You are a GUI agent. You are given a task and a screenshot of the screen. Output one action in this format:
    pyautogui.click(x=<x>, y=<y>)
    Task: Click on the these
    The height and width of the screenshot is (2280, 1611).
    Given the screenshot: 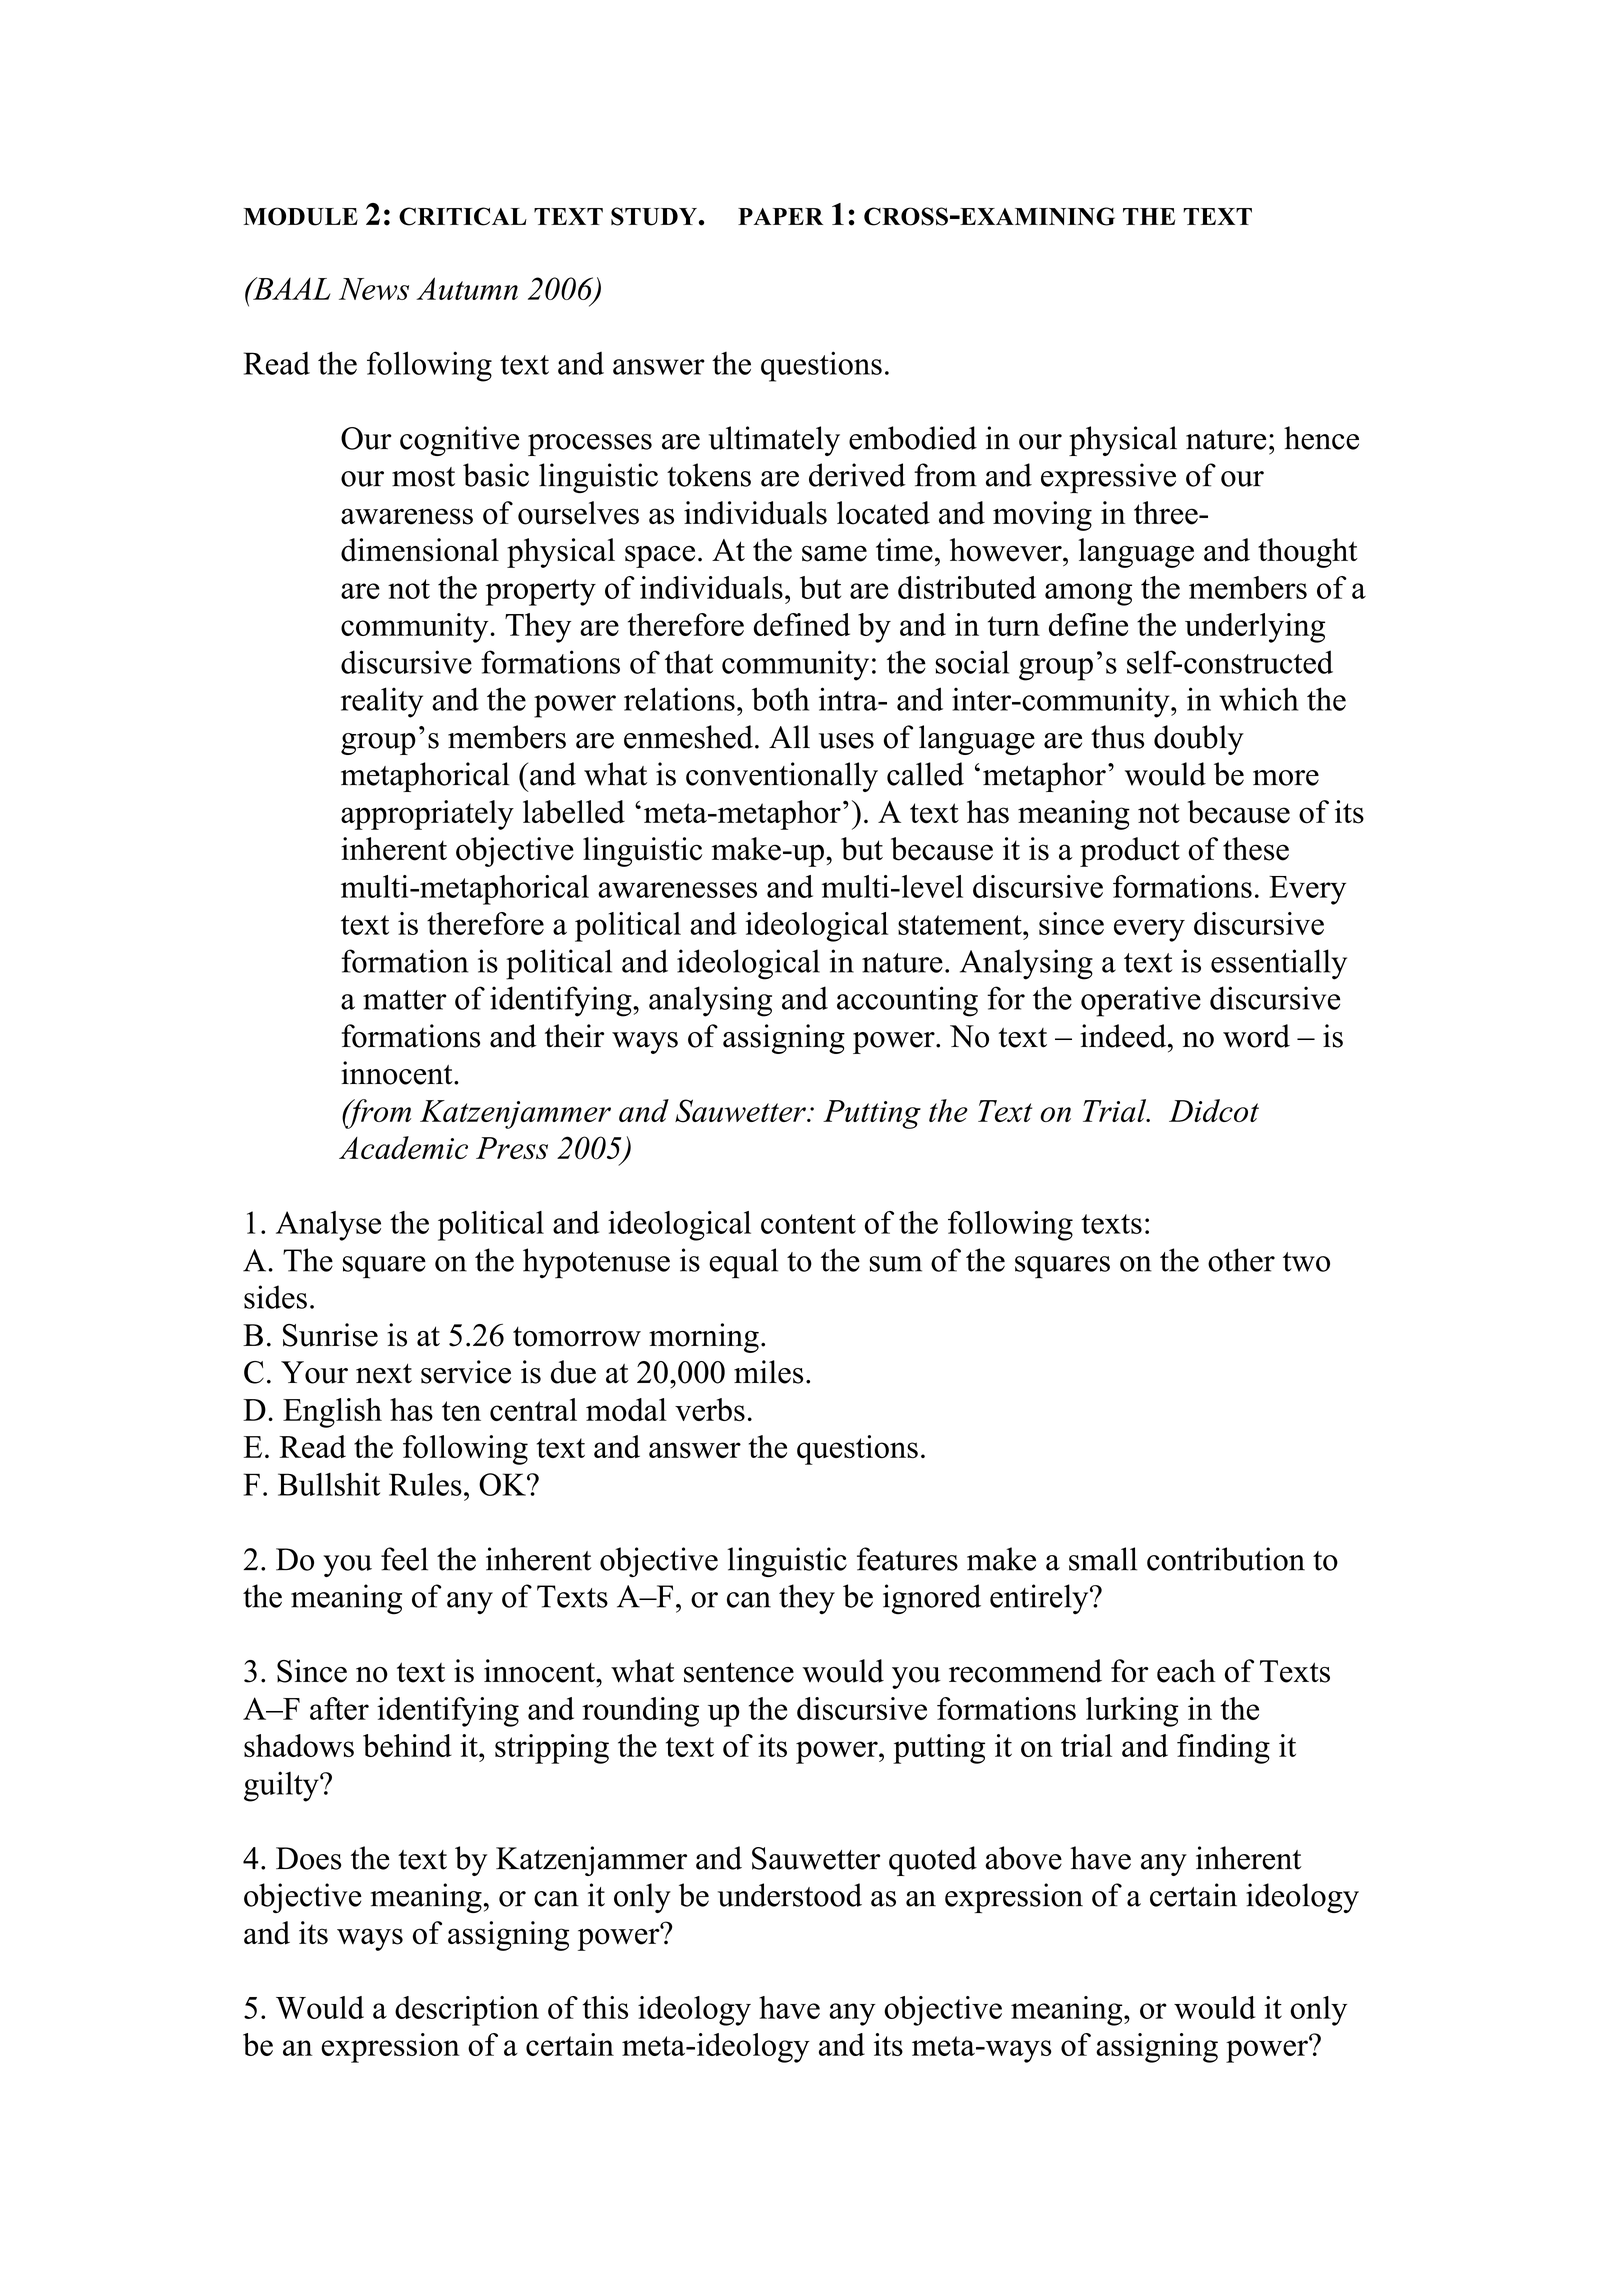 What is the action you would take?
    pyautogui.click(x=1256, y=849)
